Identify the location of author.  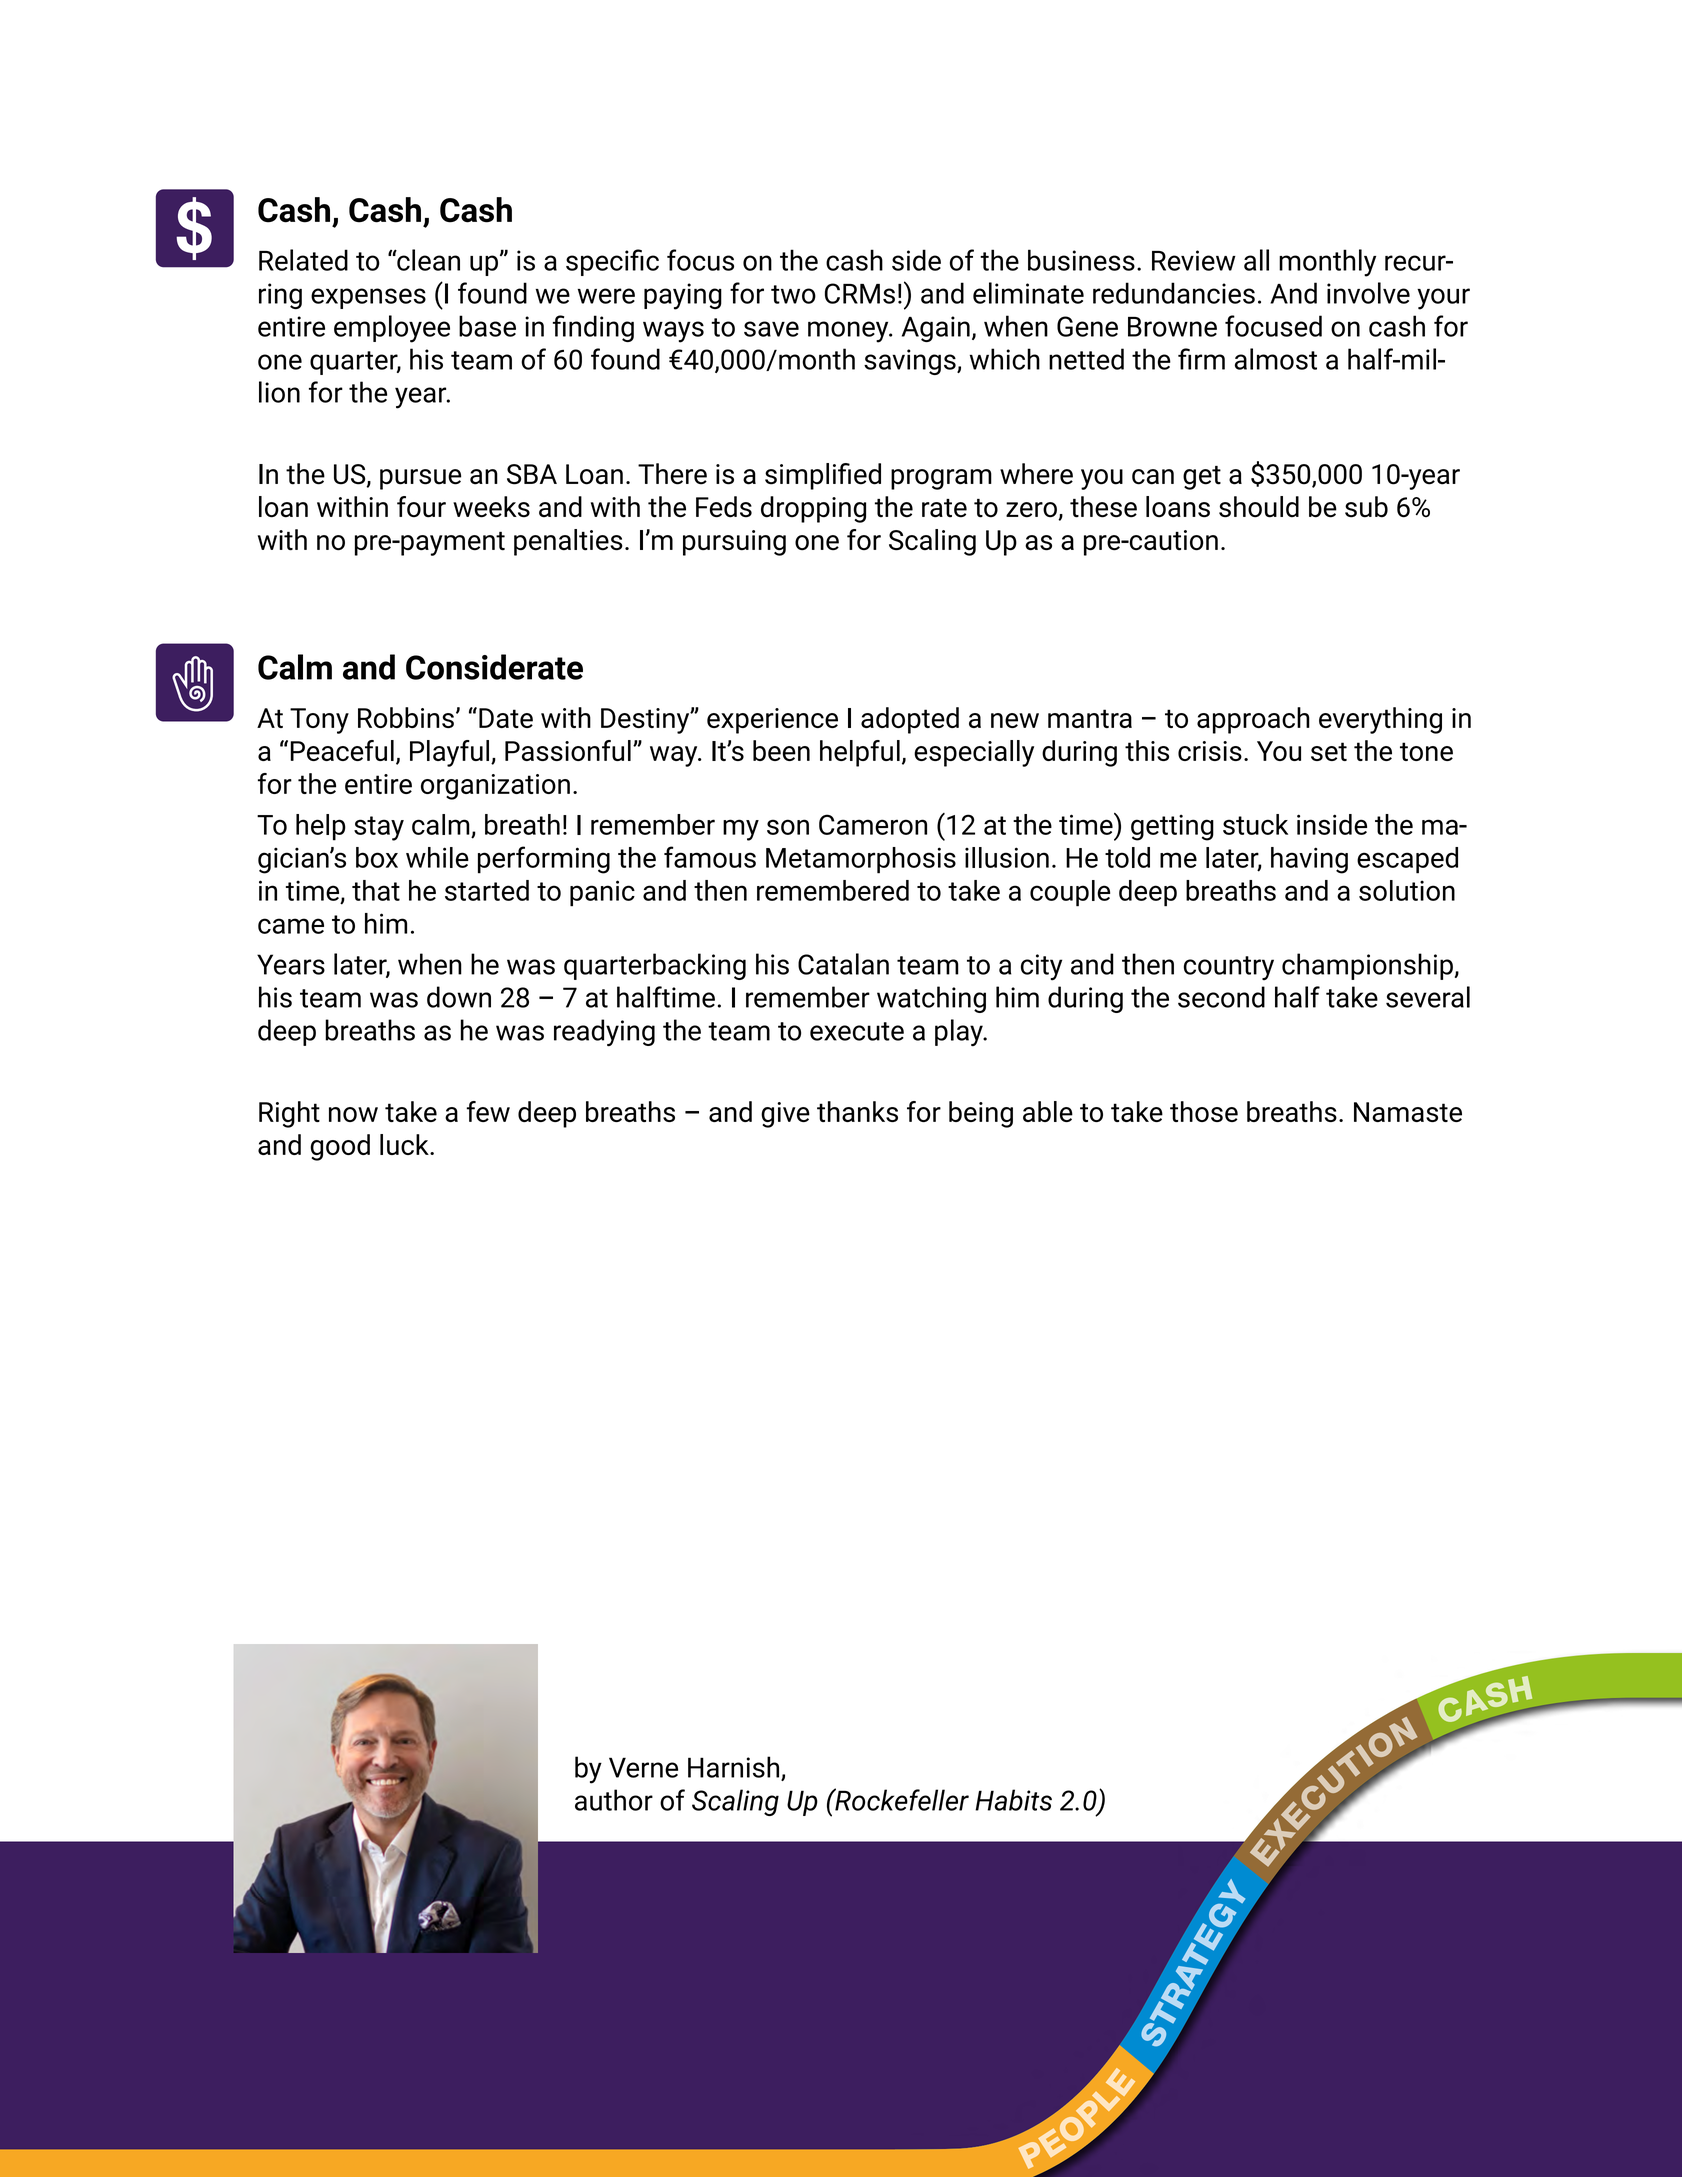
(614, 1800).
